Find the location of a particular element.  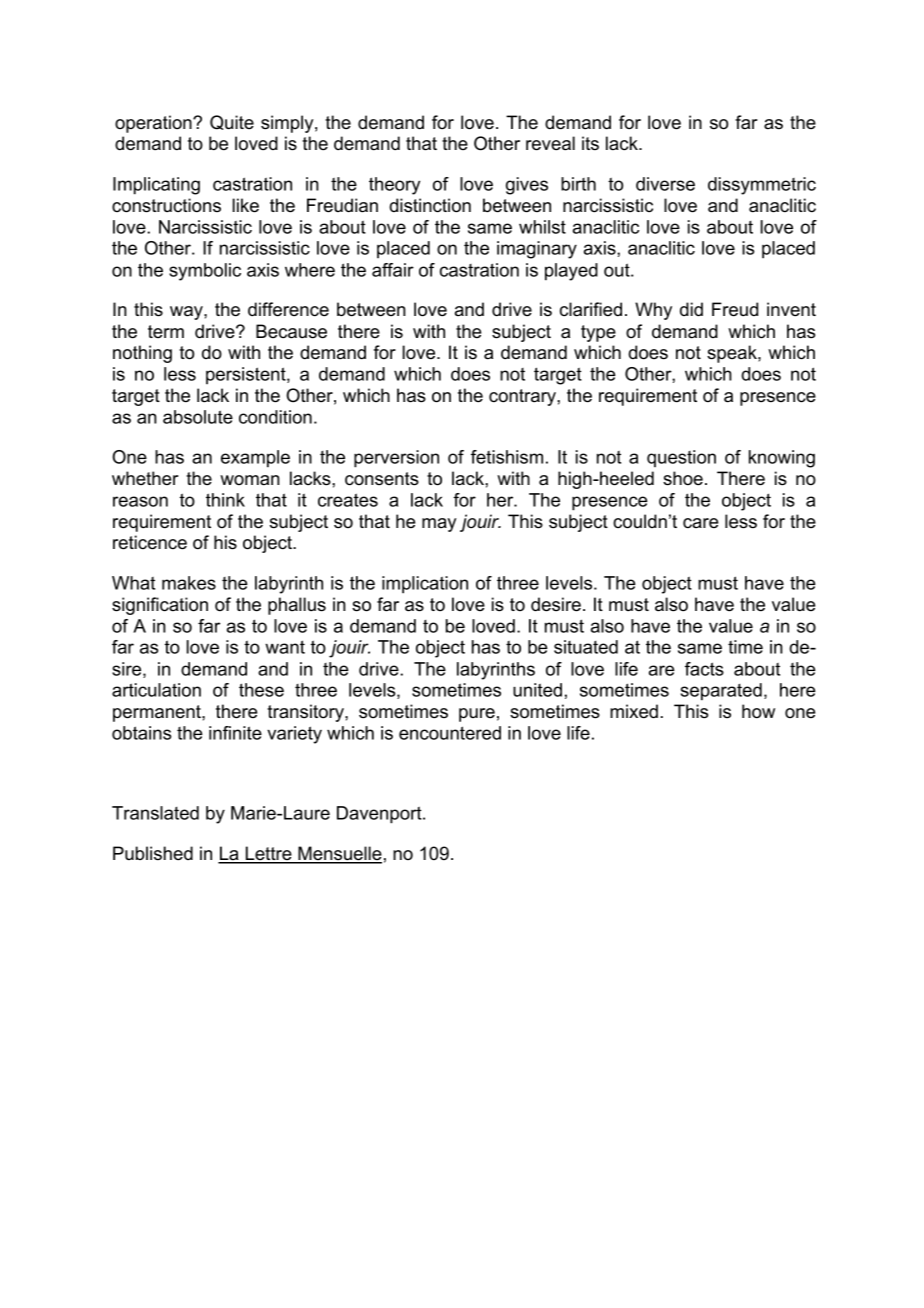

implication is located at coordinates (425, 585).
